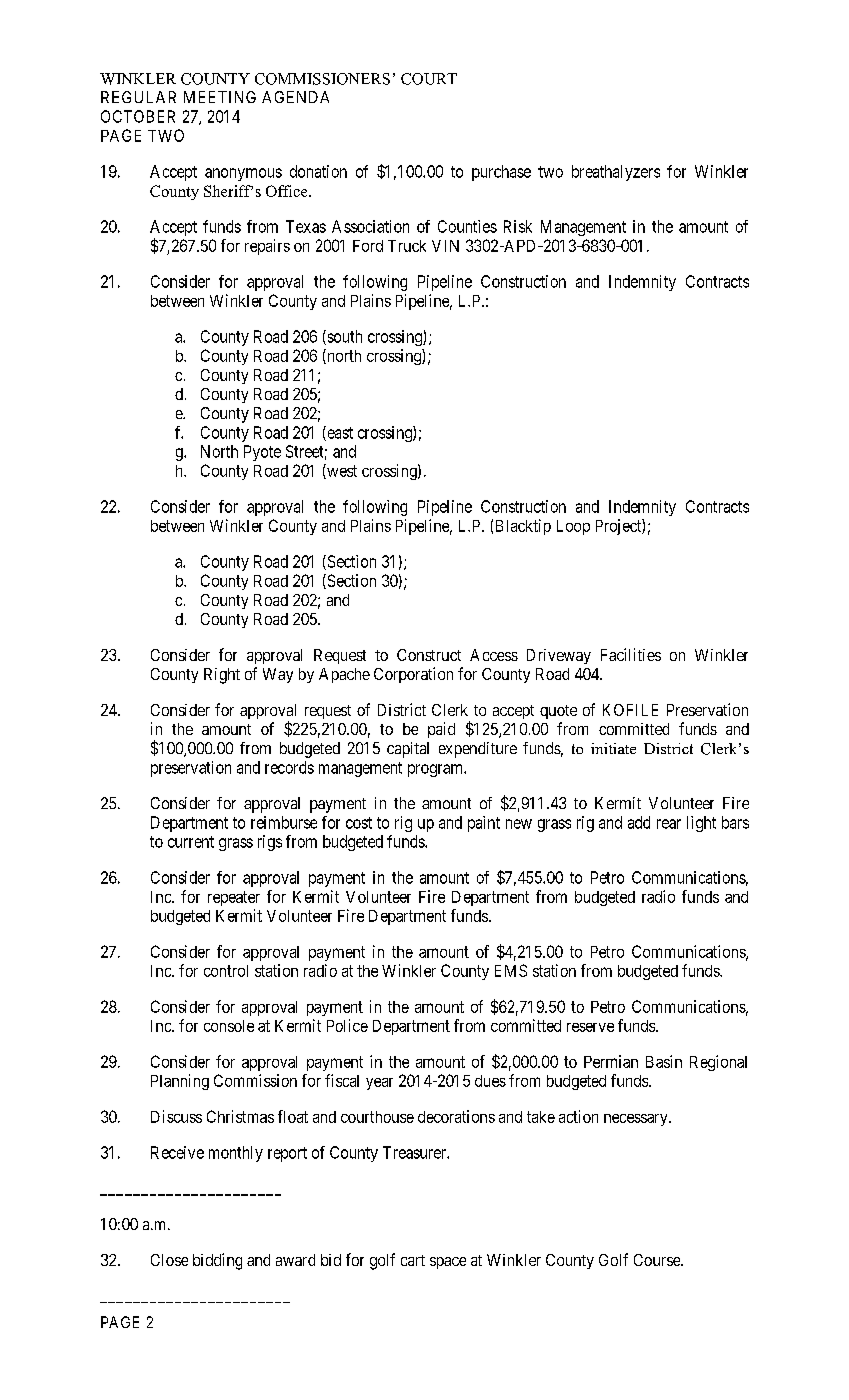 This screenshot has height=1400, width=849. Describe the element at coordinates (413, 675) in the screenshot. I see `Corporation` at that location.
